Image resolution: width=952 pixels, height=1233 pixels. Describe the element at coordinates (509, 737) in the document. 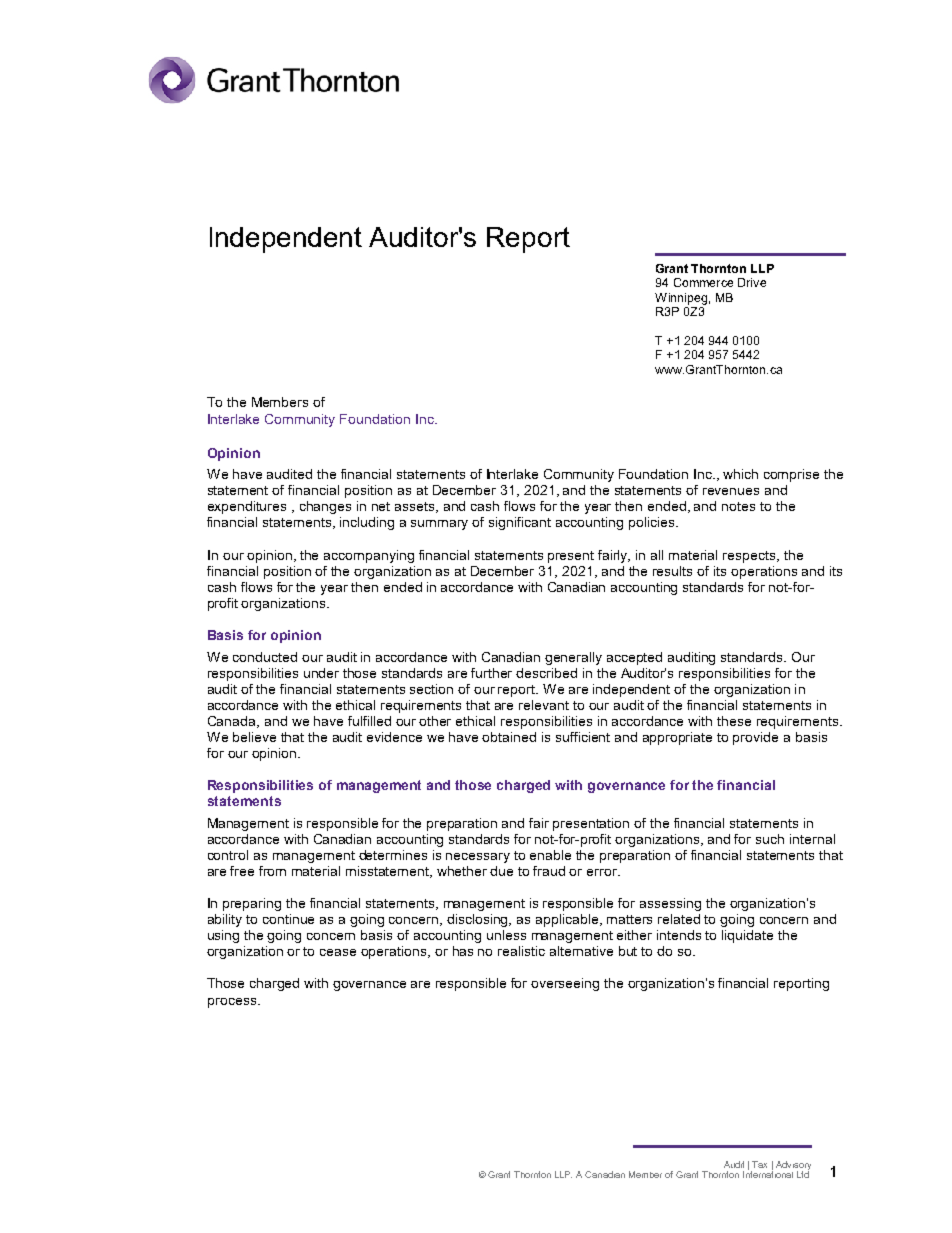

I see `obtained` at that location.
